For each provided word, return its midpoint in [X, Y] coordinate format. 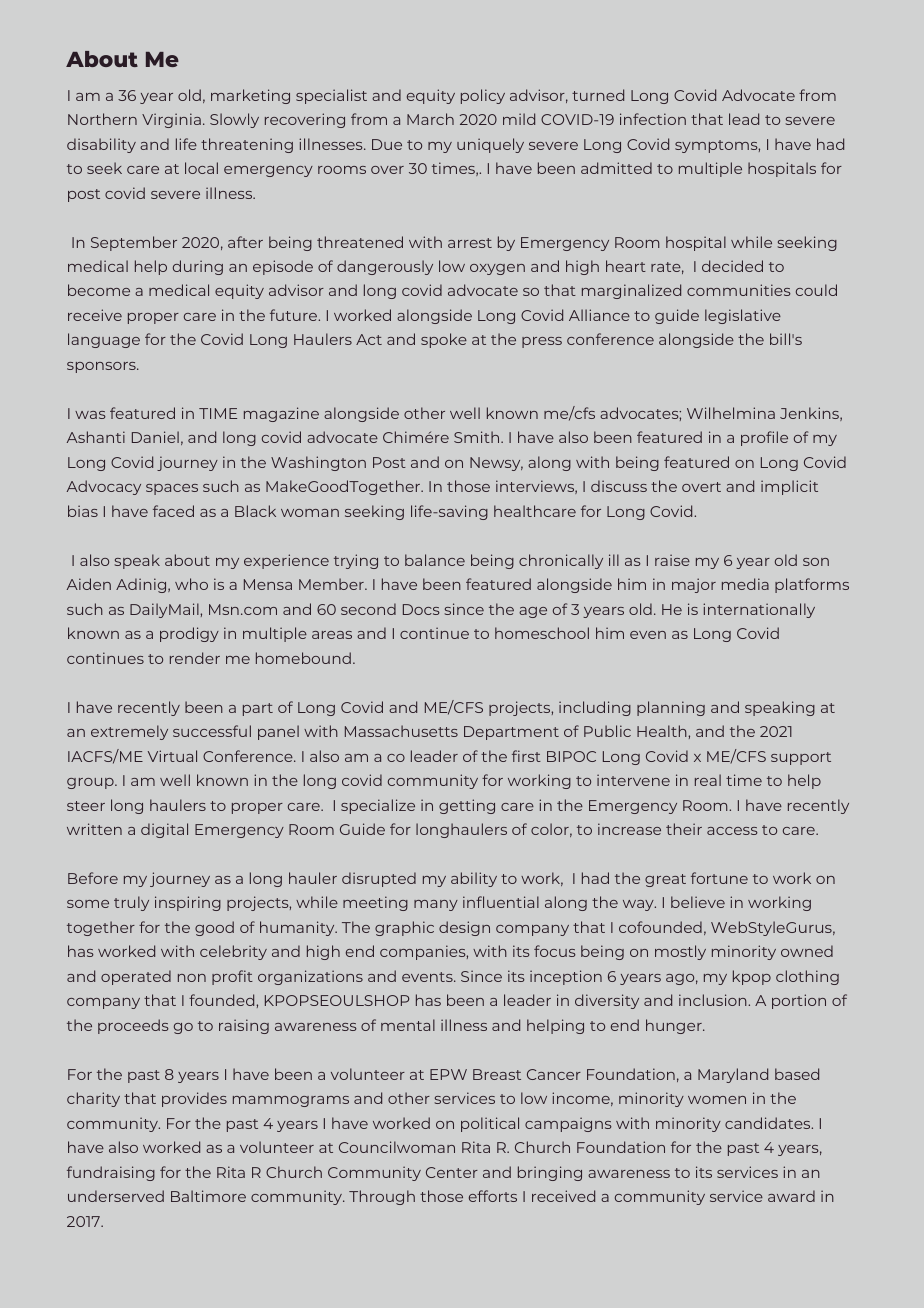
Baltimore [208, 1196]
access [732, 831]
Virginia [171, 120]
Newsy [496, 464]
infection [653, 119]
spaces [172, 489]
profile [764, 438]
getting [467, 806]
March [430, 119]
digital [164, 830]
